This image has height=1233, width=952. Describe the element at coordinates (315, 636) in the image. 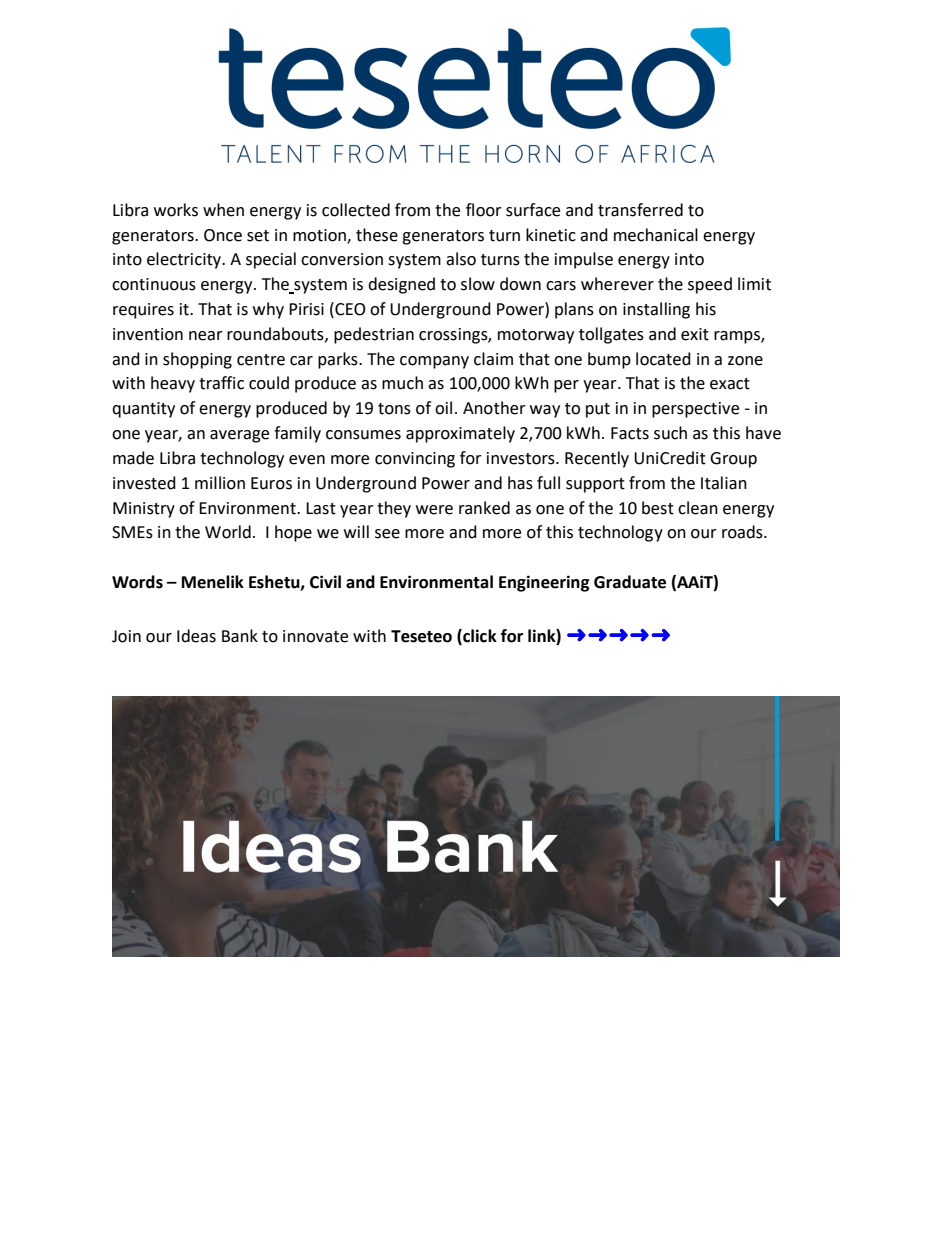

I see `innovate` at that location.
